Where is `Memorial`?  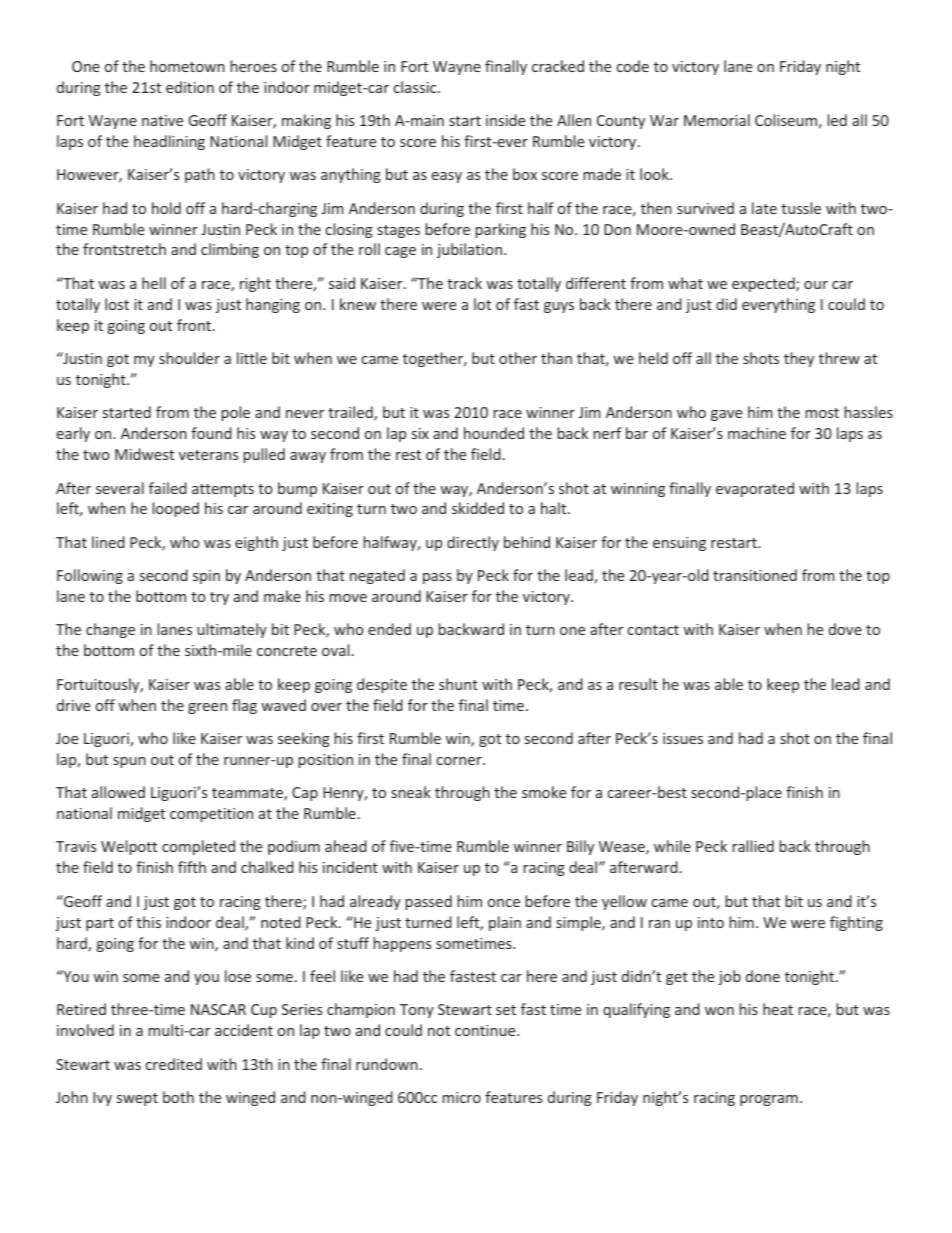 Memorial is located at coordinates (717, 120).
